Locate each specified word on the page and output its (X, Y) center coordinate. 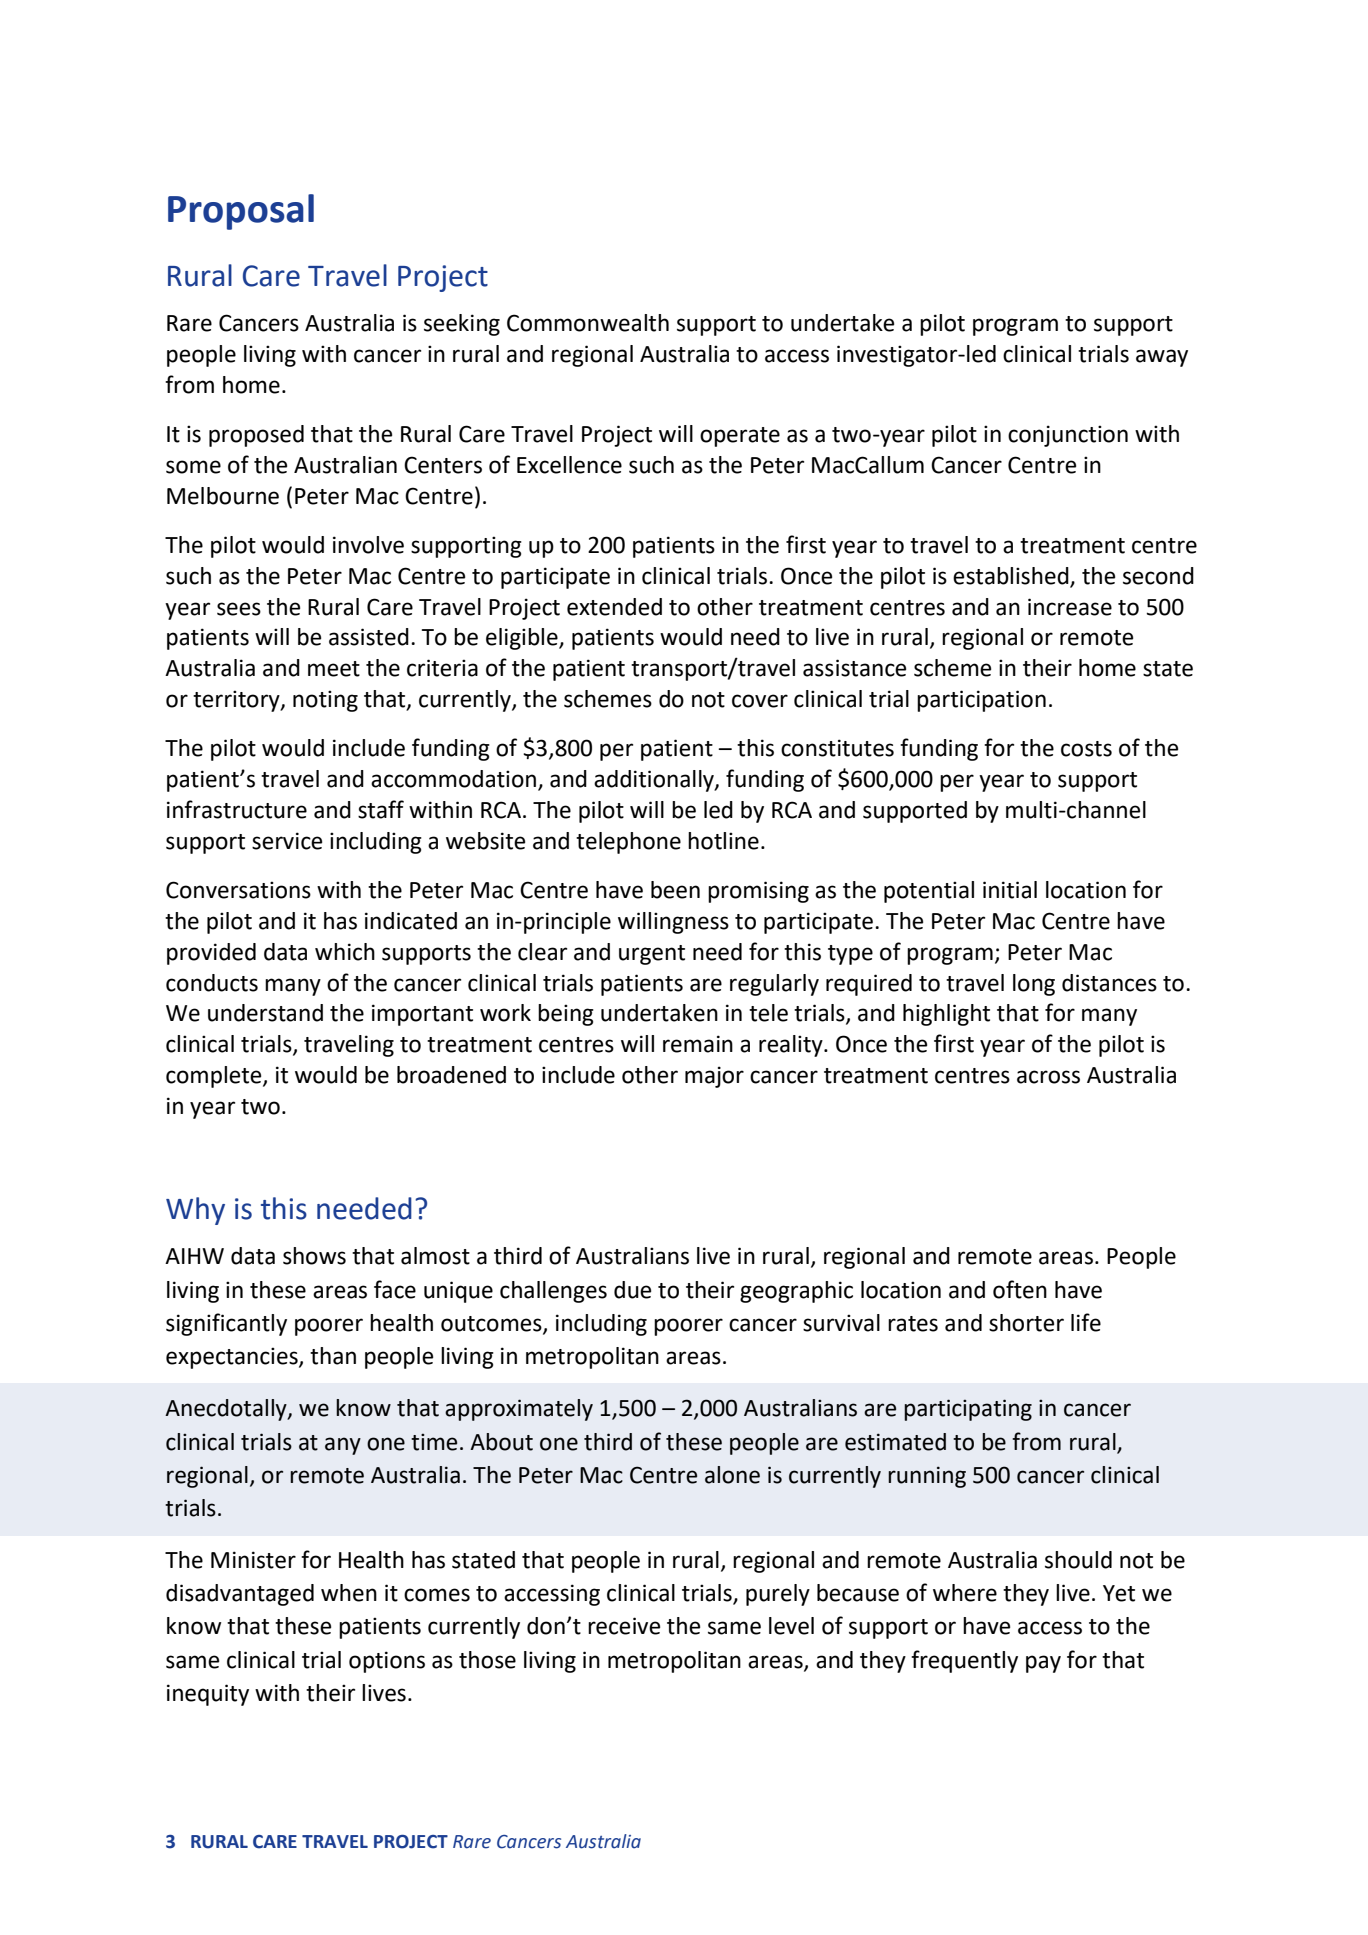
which (345, 952)
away (1162, 358)
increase (1070, 607)
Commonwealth (588, 323)
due (632, 1290)
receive (624, 1626)
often (1020, 1289)
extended (614, 607)
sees (239, 609)
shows (314, 1256)
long (1034, 985)
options (387, 1662)
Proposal (241, 212)
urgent (652, 955)
